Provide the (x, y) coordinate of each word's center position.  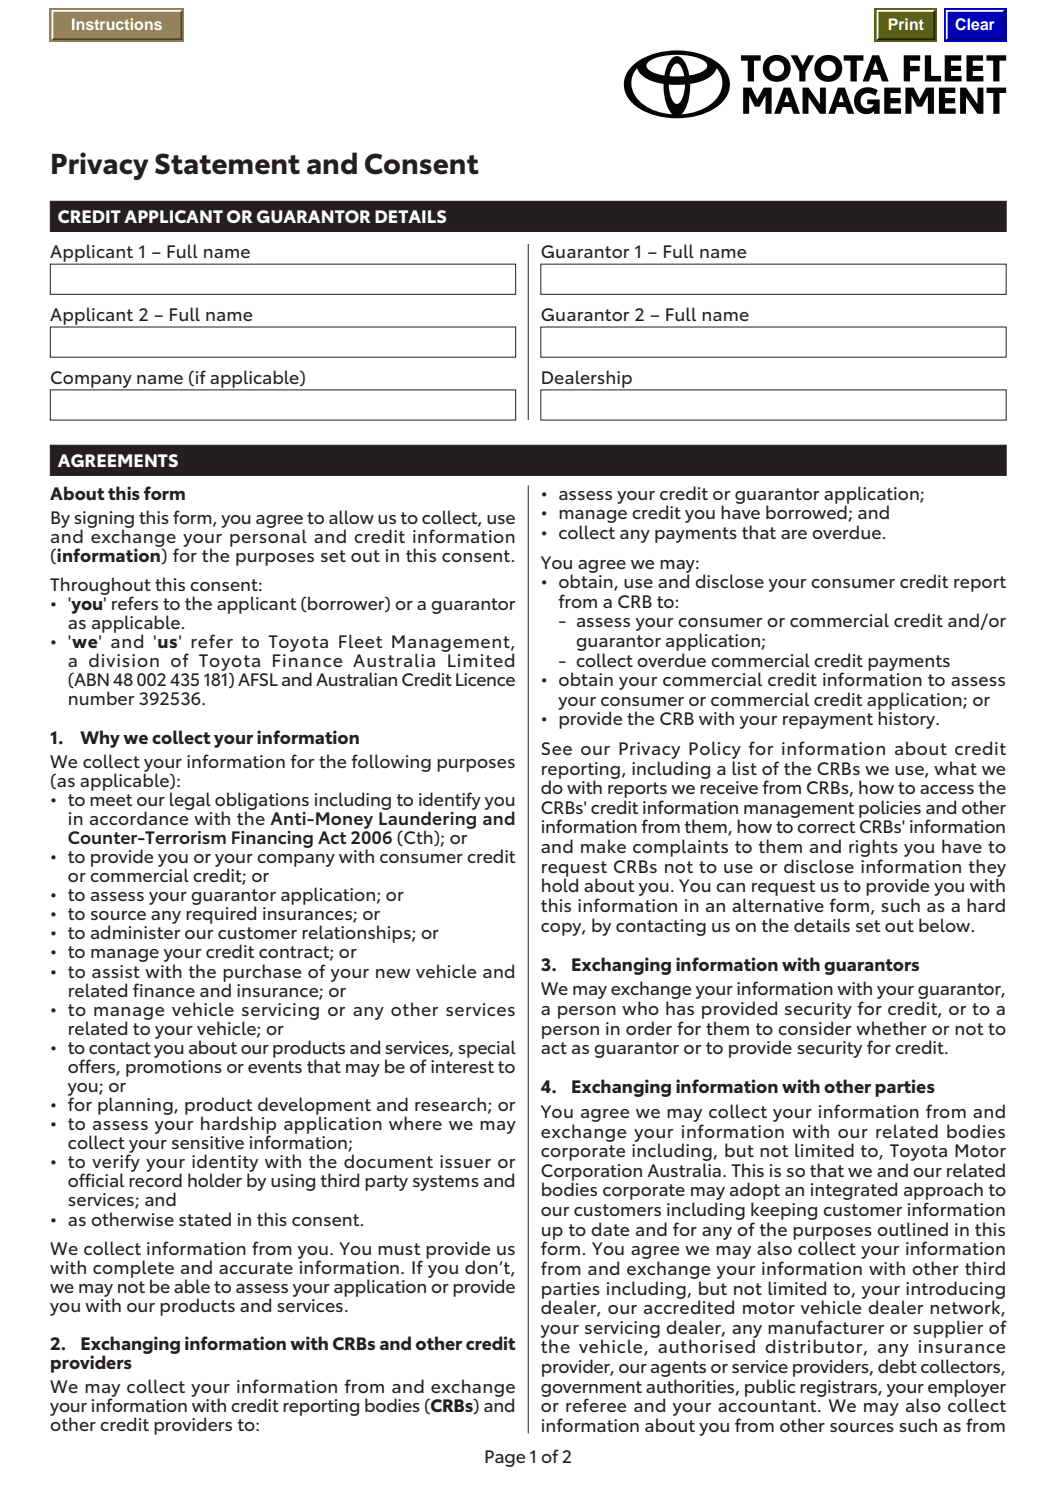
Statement (227, 164)
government (591, 1390)
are (794, 534)
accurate (256, 1268)
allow (351, 517)
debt (897, 1366)
